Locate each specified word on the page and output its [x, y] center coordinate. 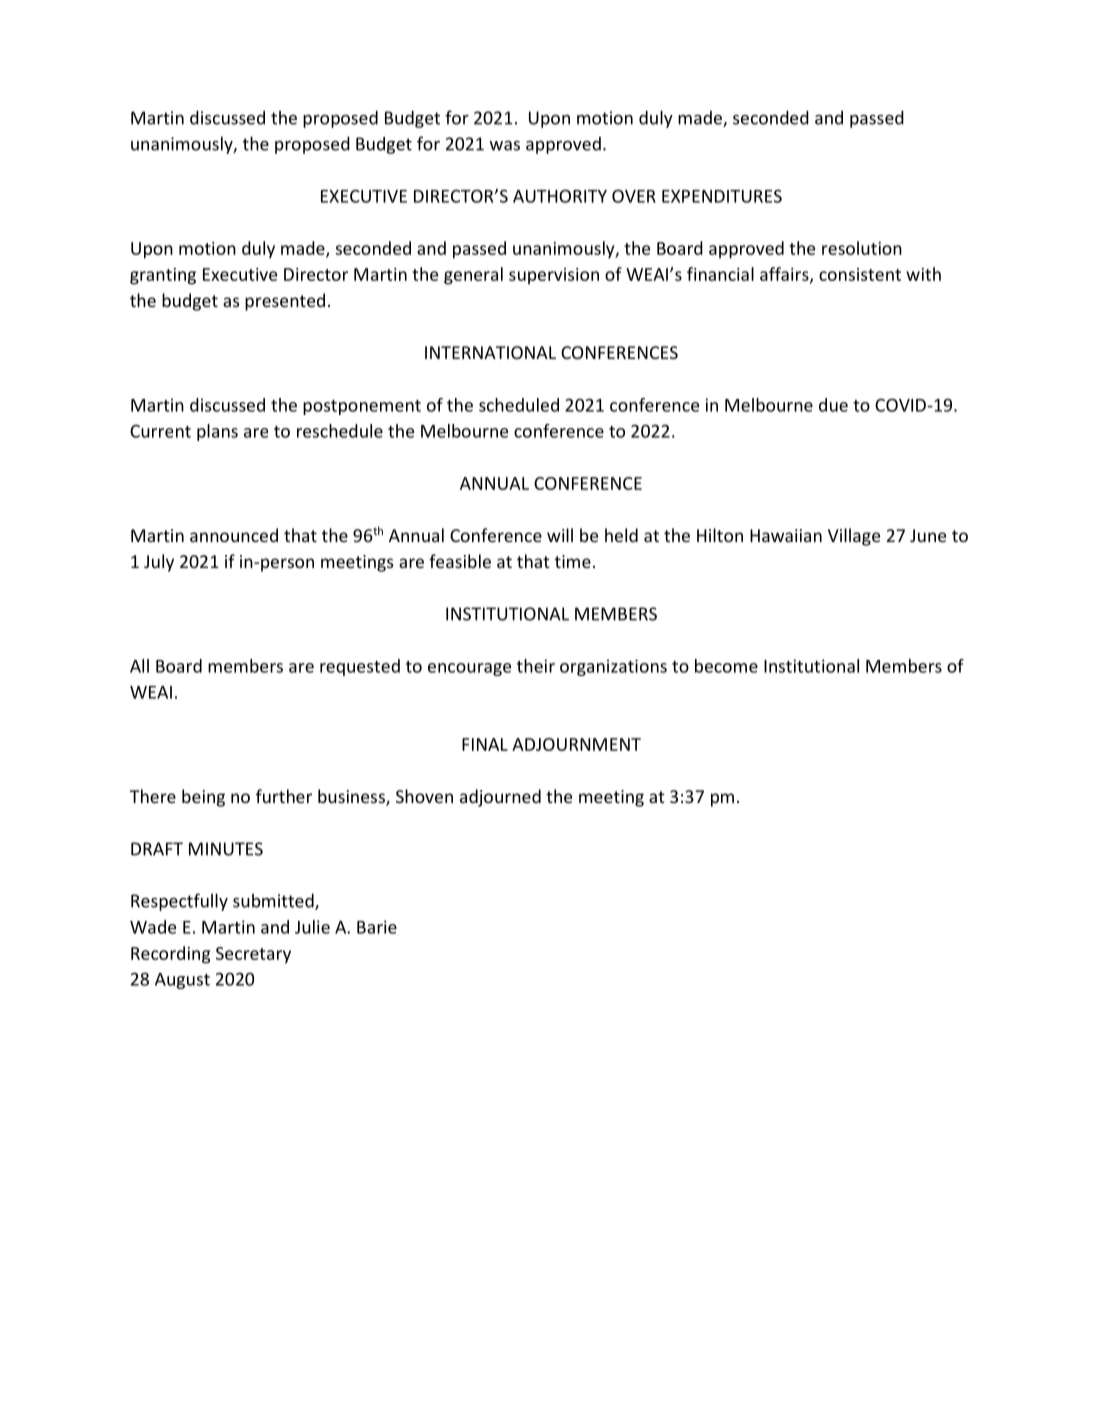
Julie [312, 927]
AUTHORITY [560, 196]
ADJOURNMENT [576, 744]
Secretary [253, 955]
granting [163, 276]
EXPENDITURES [722, 196]
